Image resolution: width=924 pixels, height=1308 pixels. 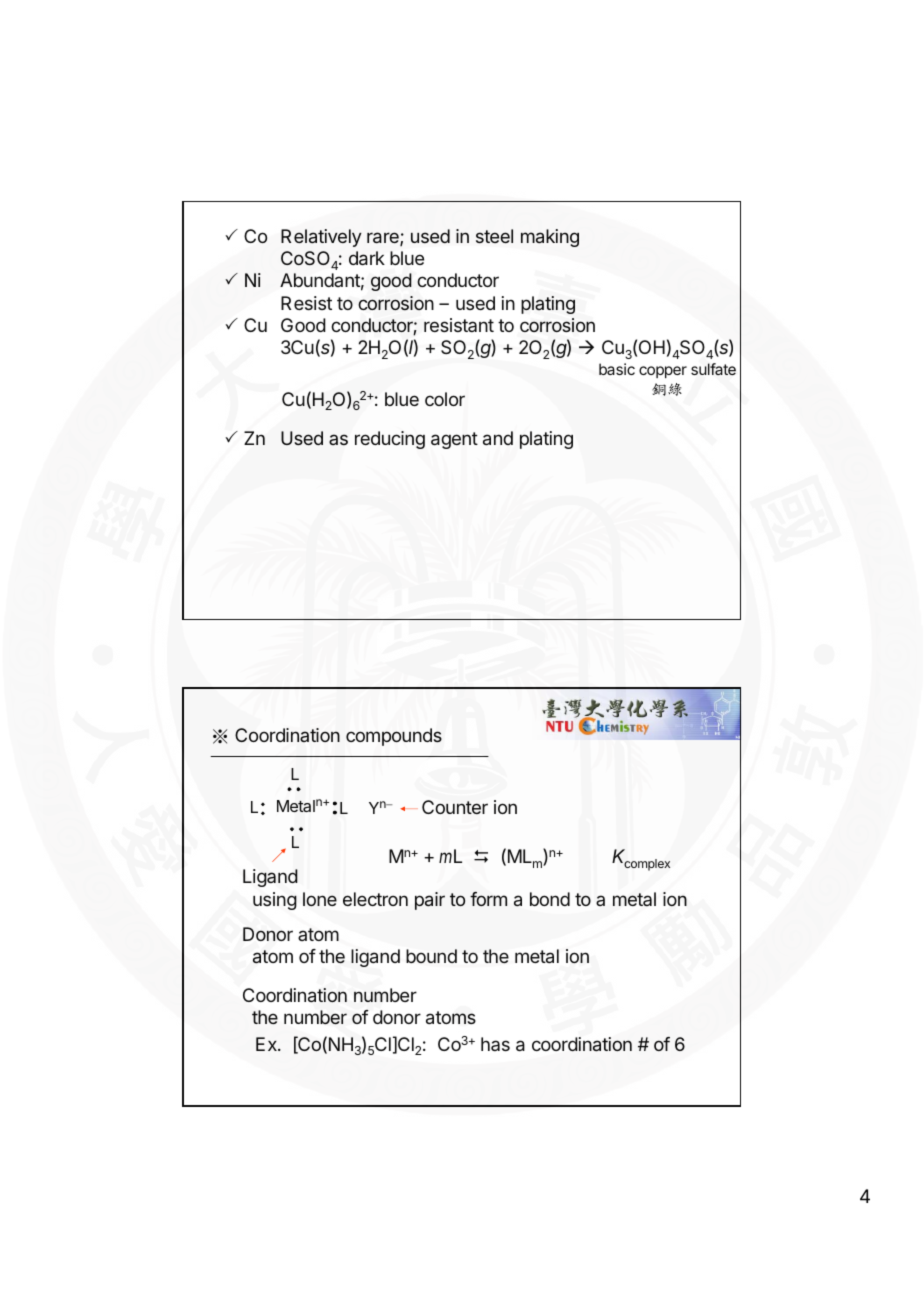 What do you see at coordinates (455, 807) in the screenshot?
I see `Counter` at bounding box center [455, 807].
